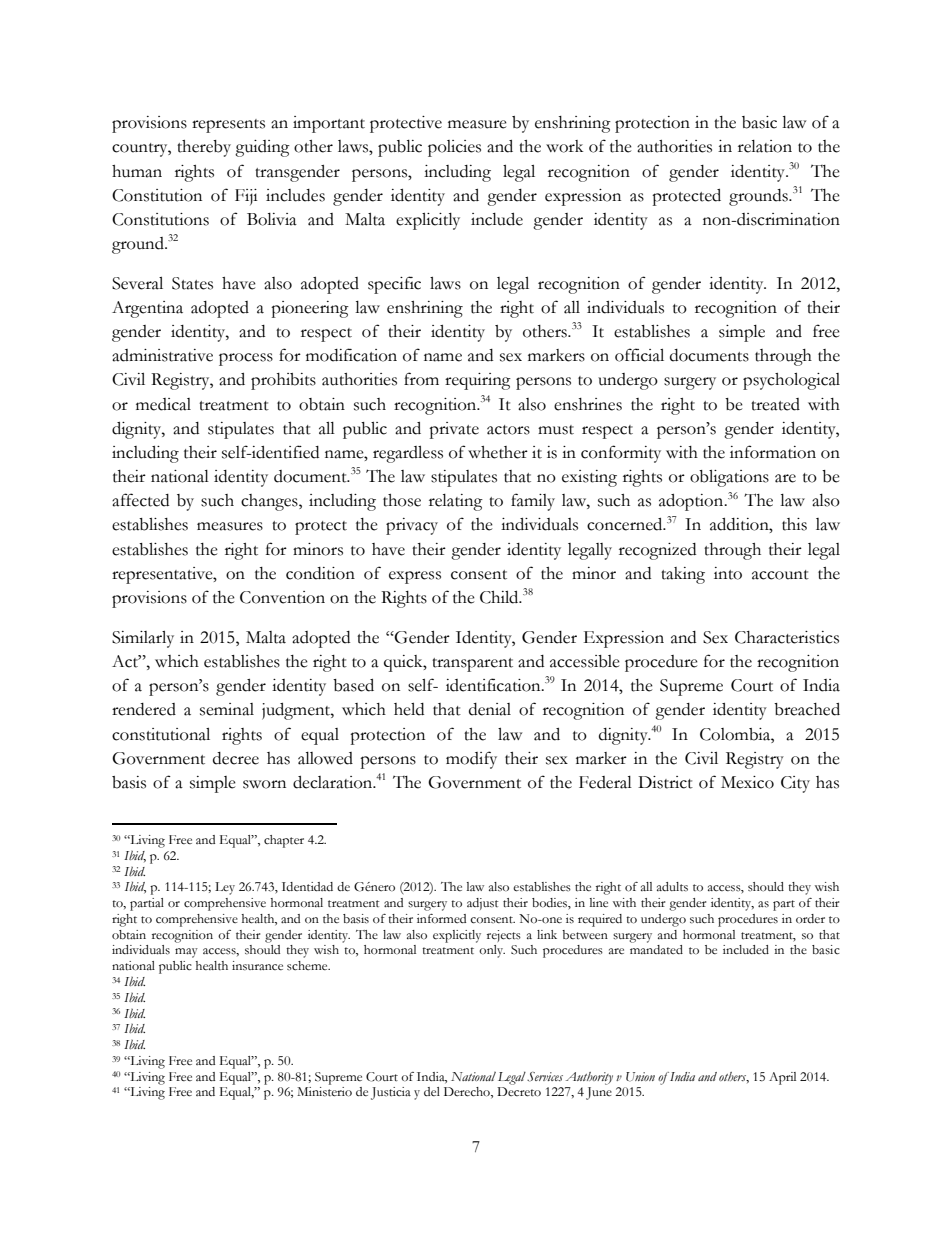 This image has height=1233, width=952. I want to click on into, so click(728, 573).
